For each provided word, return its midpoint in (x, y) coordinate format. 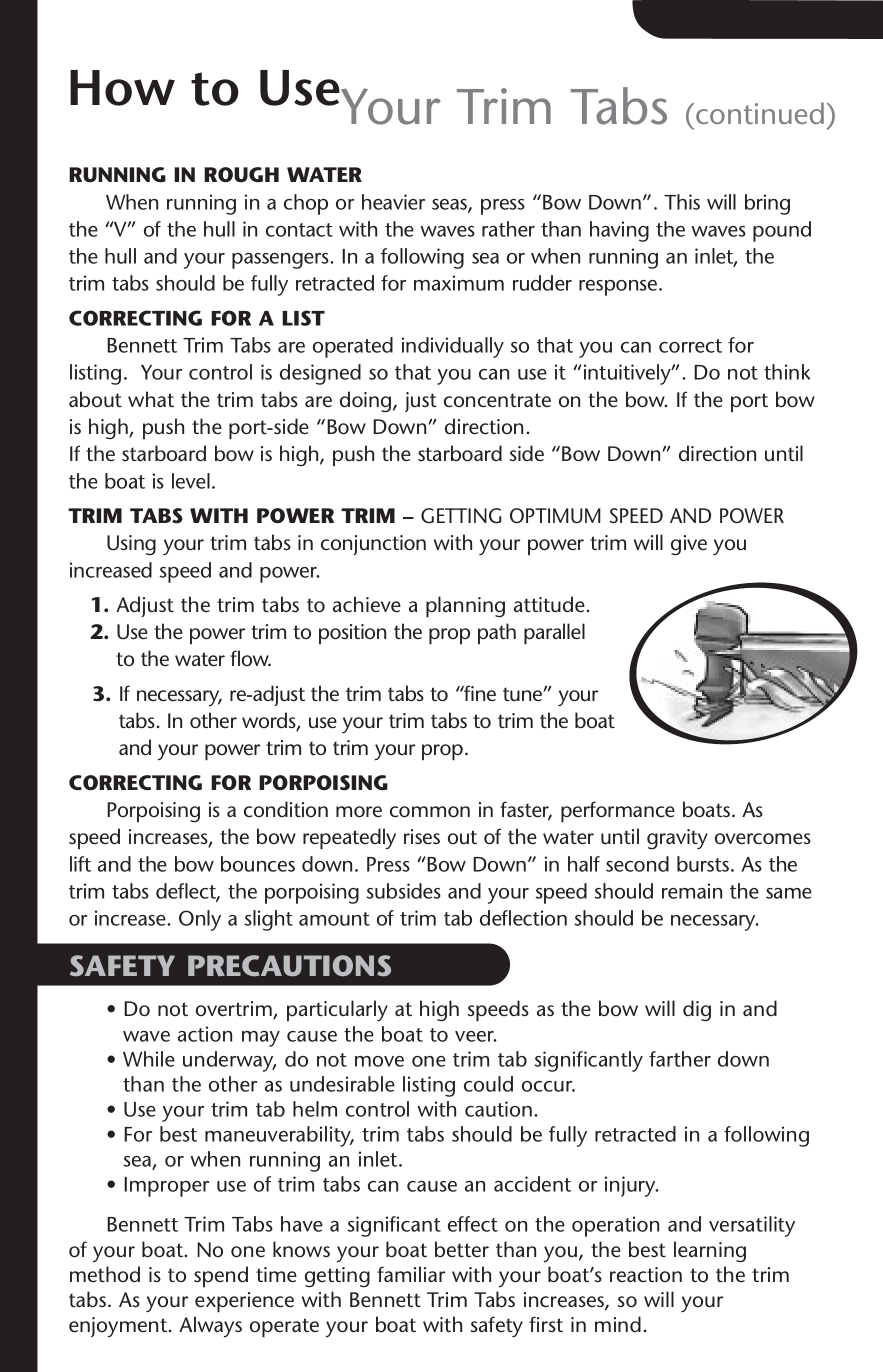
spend (221, 1276)
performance (618, 812)
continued (760, 113)
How (122, 88)
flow (250, 658)
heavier (393, 202)
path (497, 633)
